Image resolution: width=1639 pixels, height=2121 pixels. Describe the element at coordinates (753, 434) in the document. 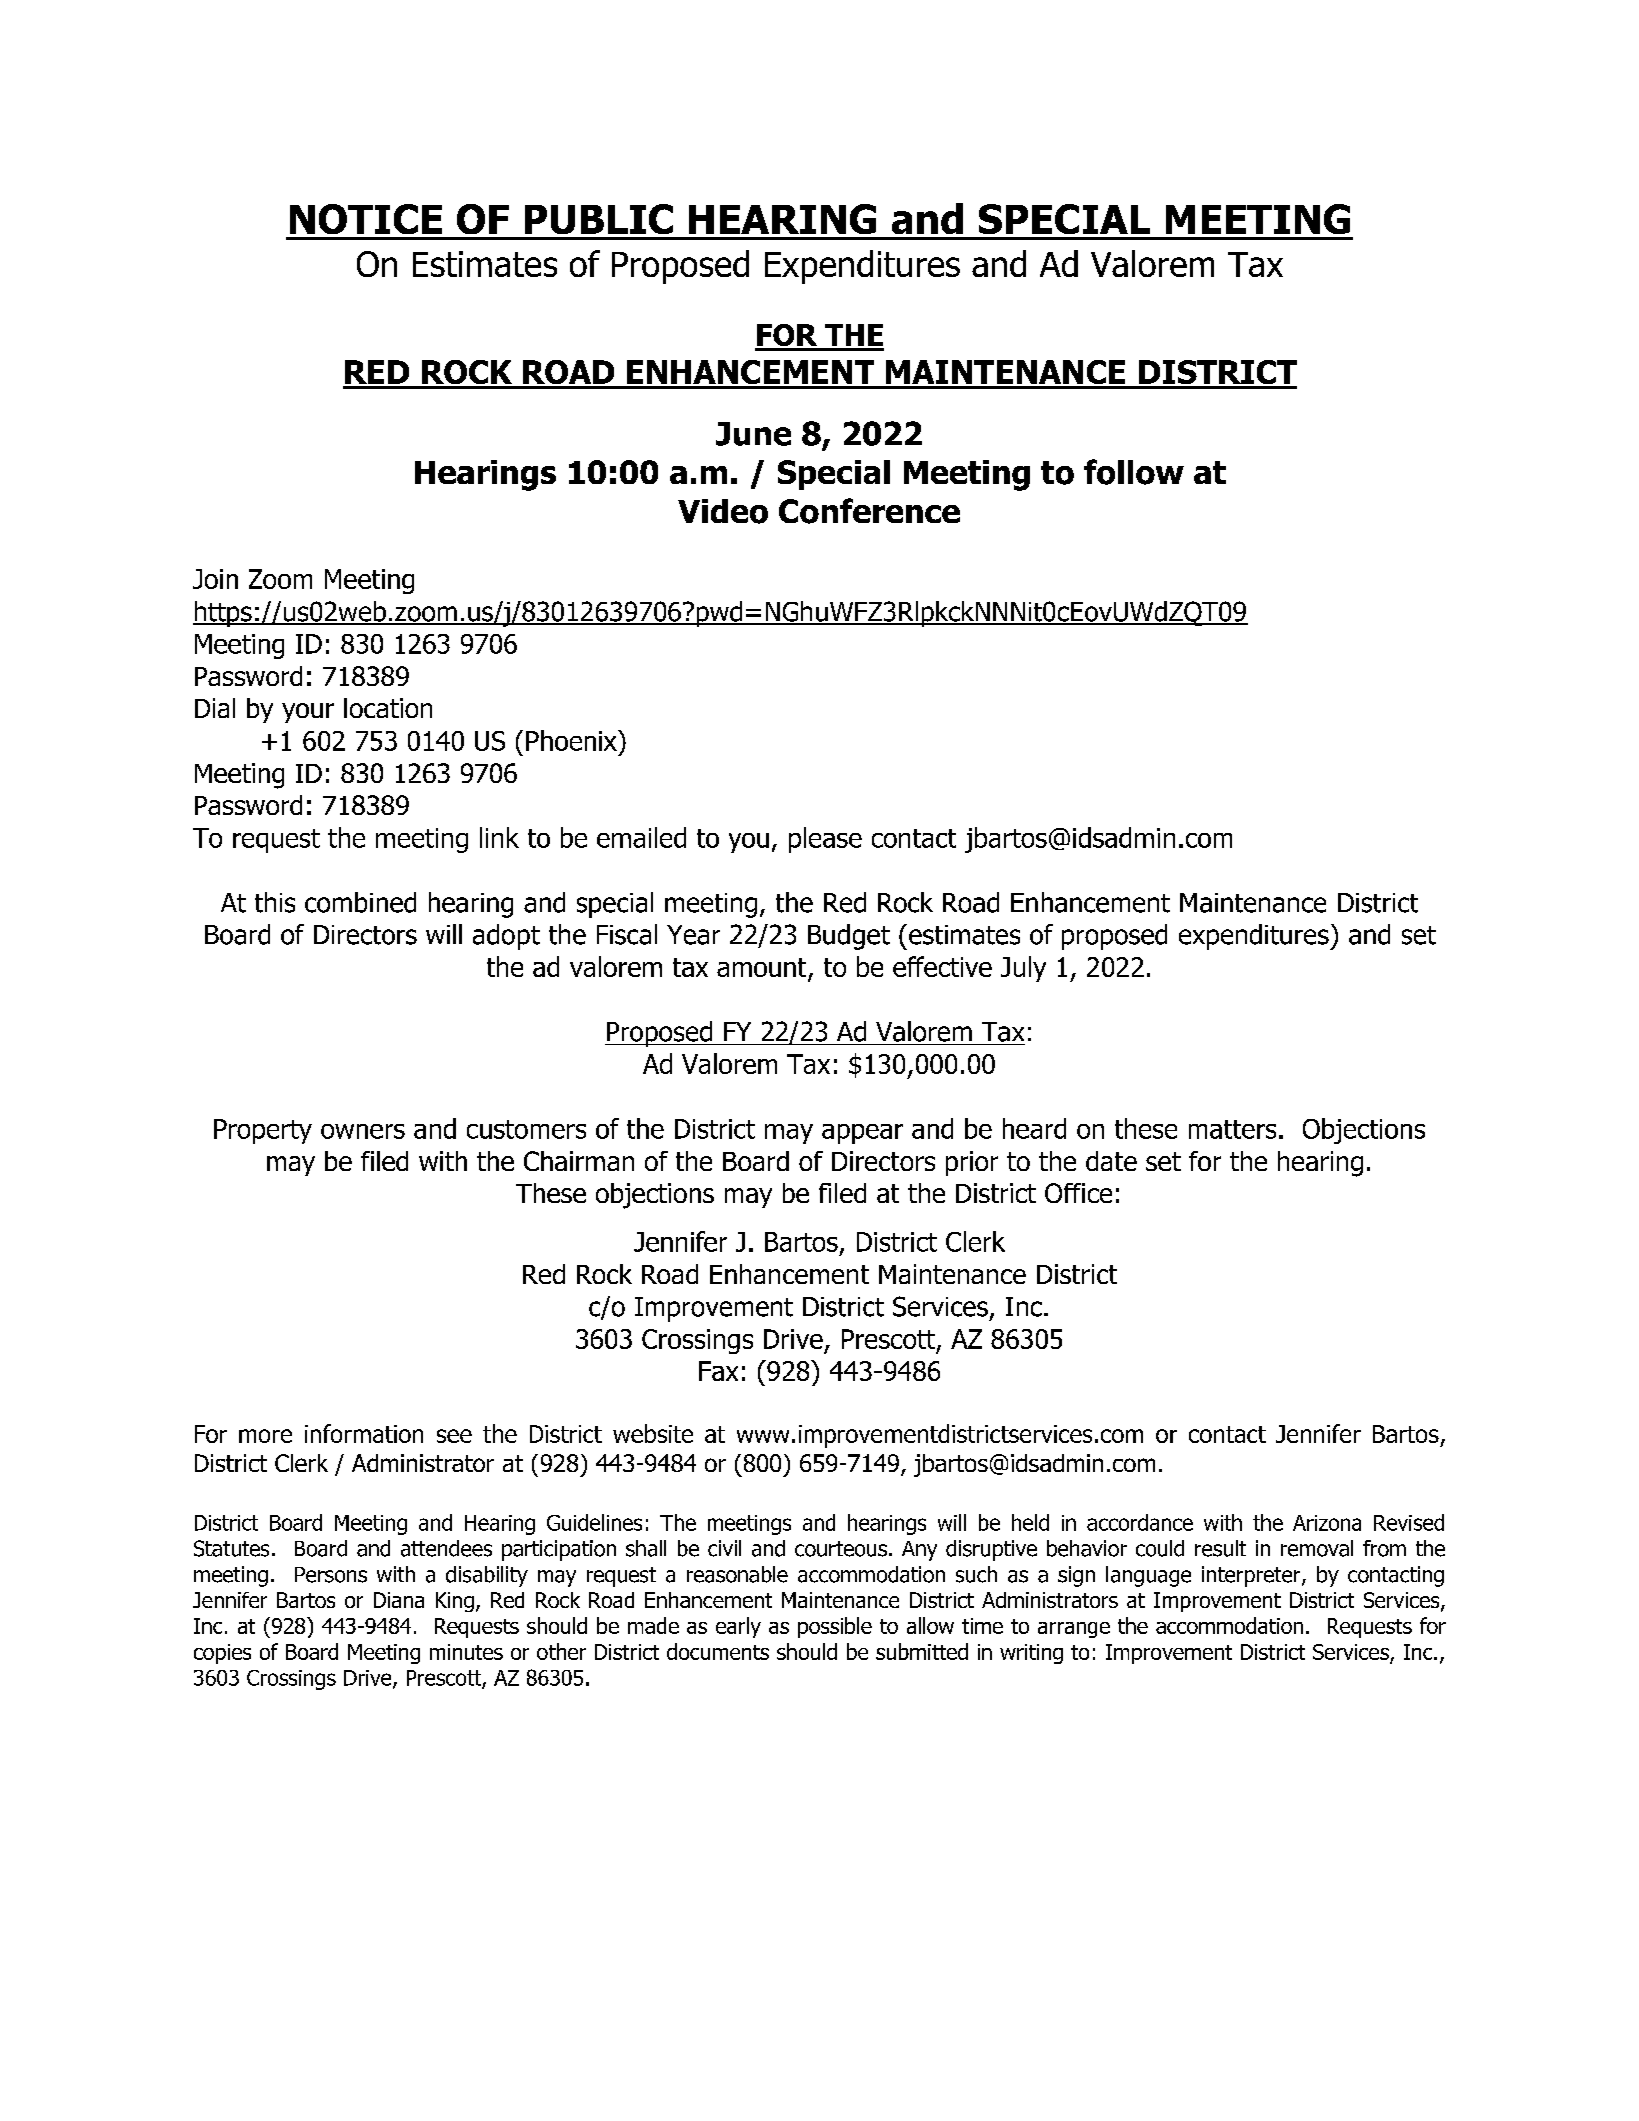

I see `June` at that location.
